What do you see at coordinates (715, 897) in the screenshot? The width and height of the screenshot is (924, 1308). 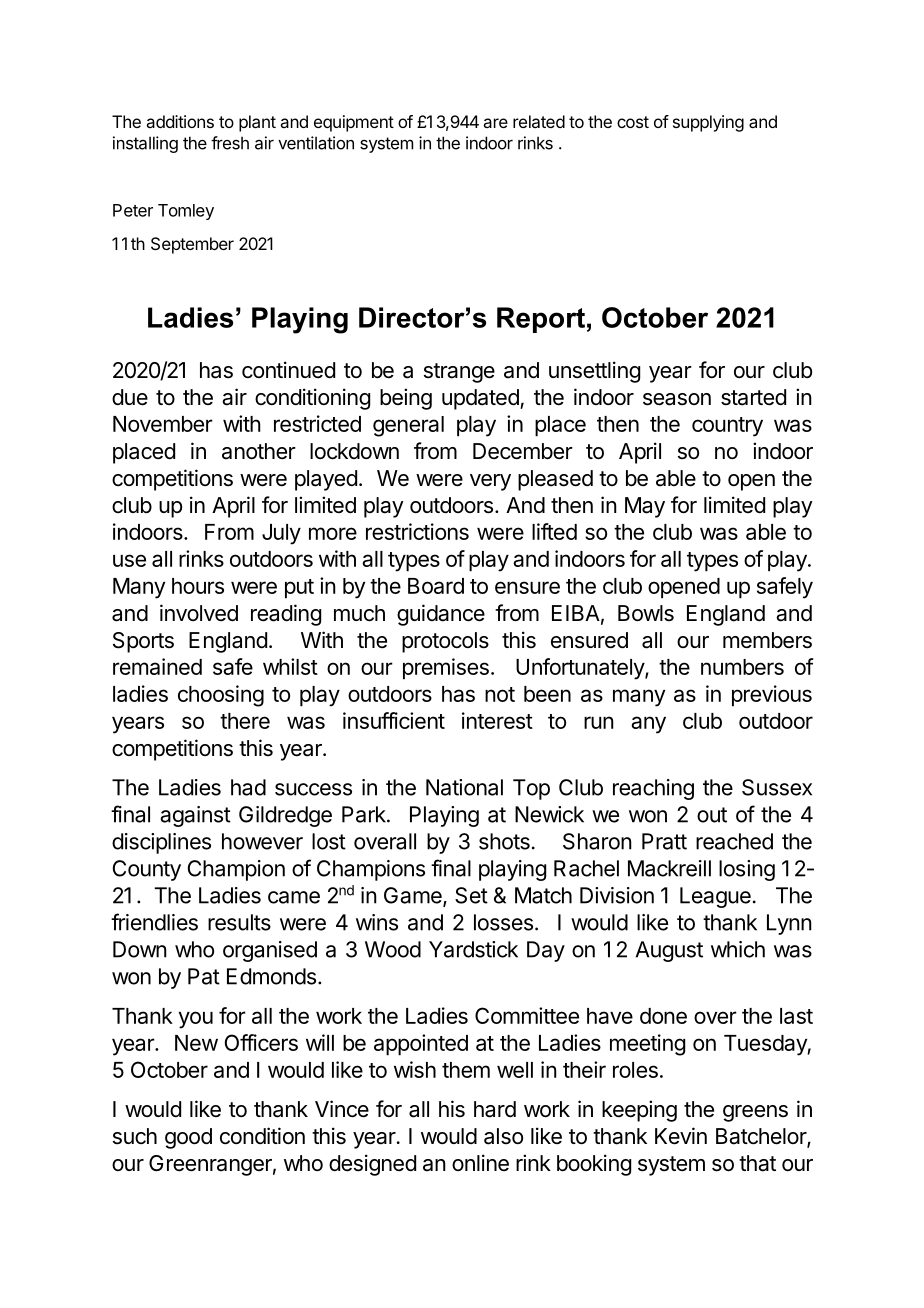 I see `League` at bounding box center [715, 897].
